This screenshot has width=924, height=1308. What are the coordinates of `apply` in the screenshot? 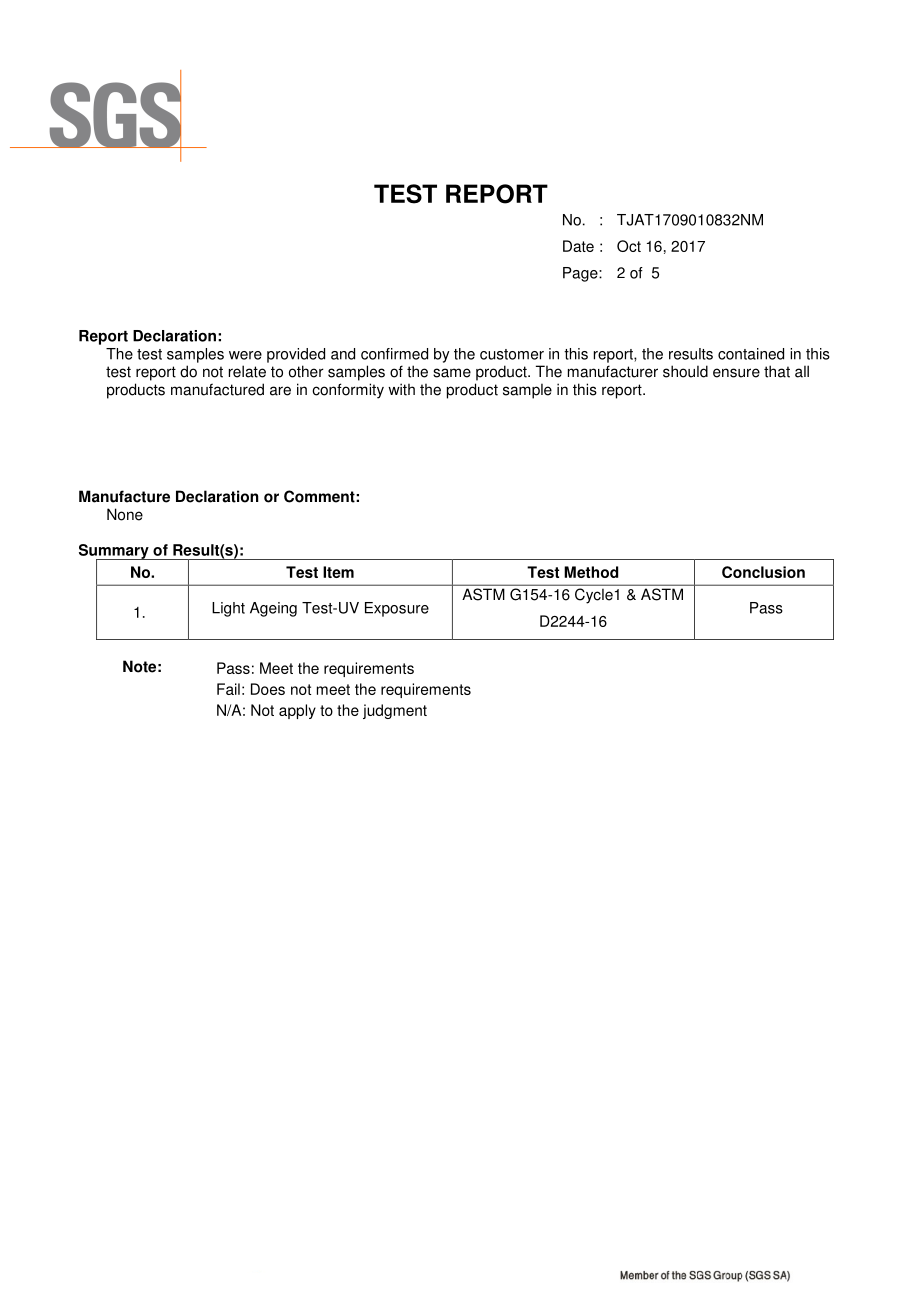 It's located at (297, 711).
